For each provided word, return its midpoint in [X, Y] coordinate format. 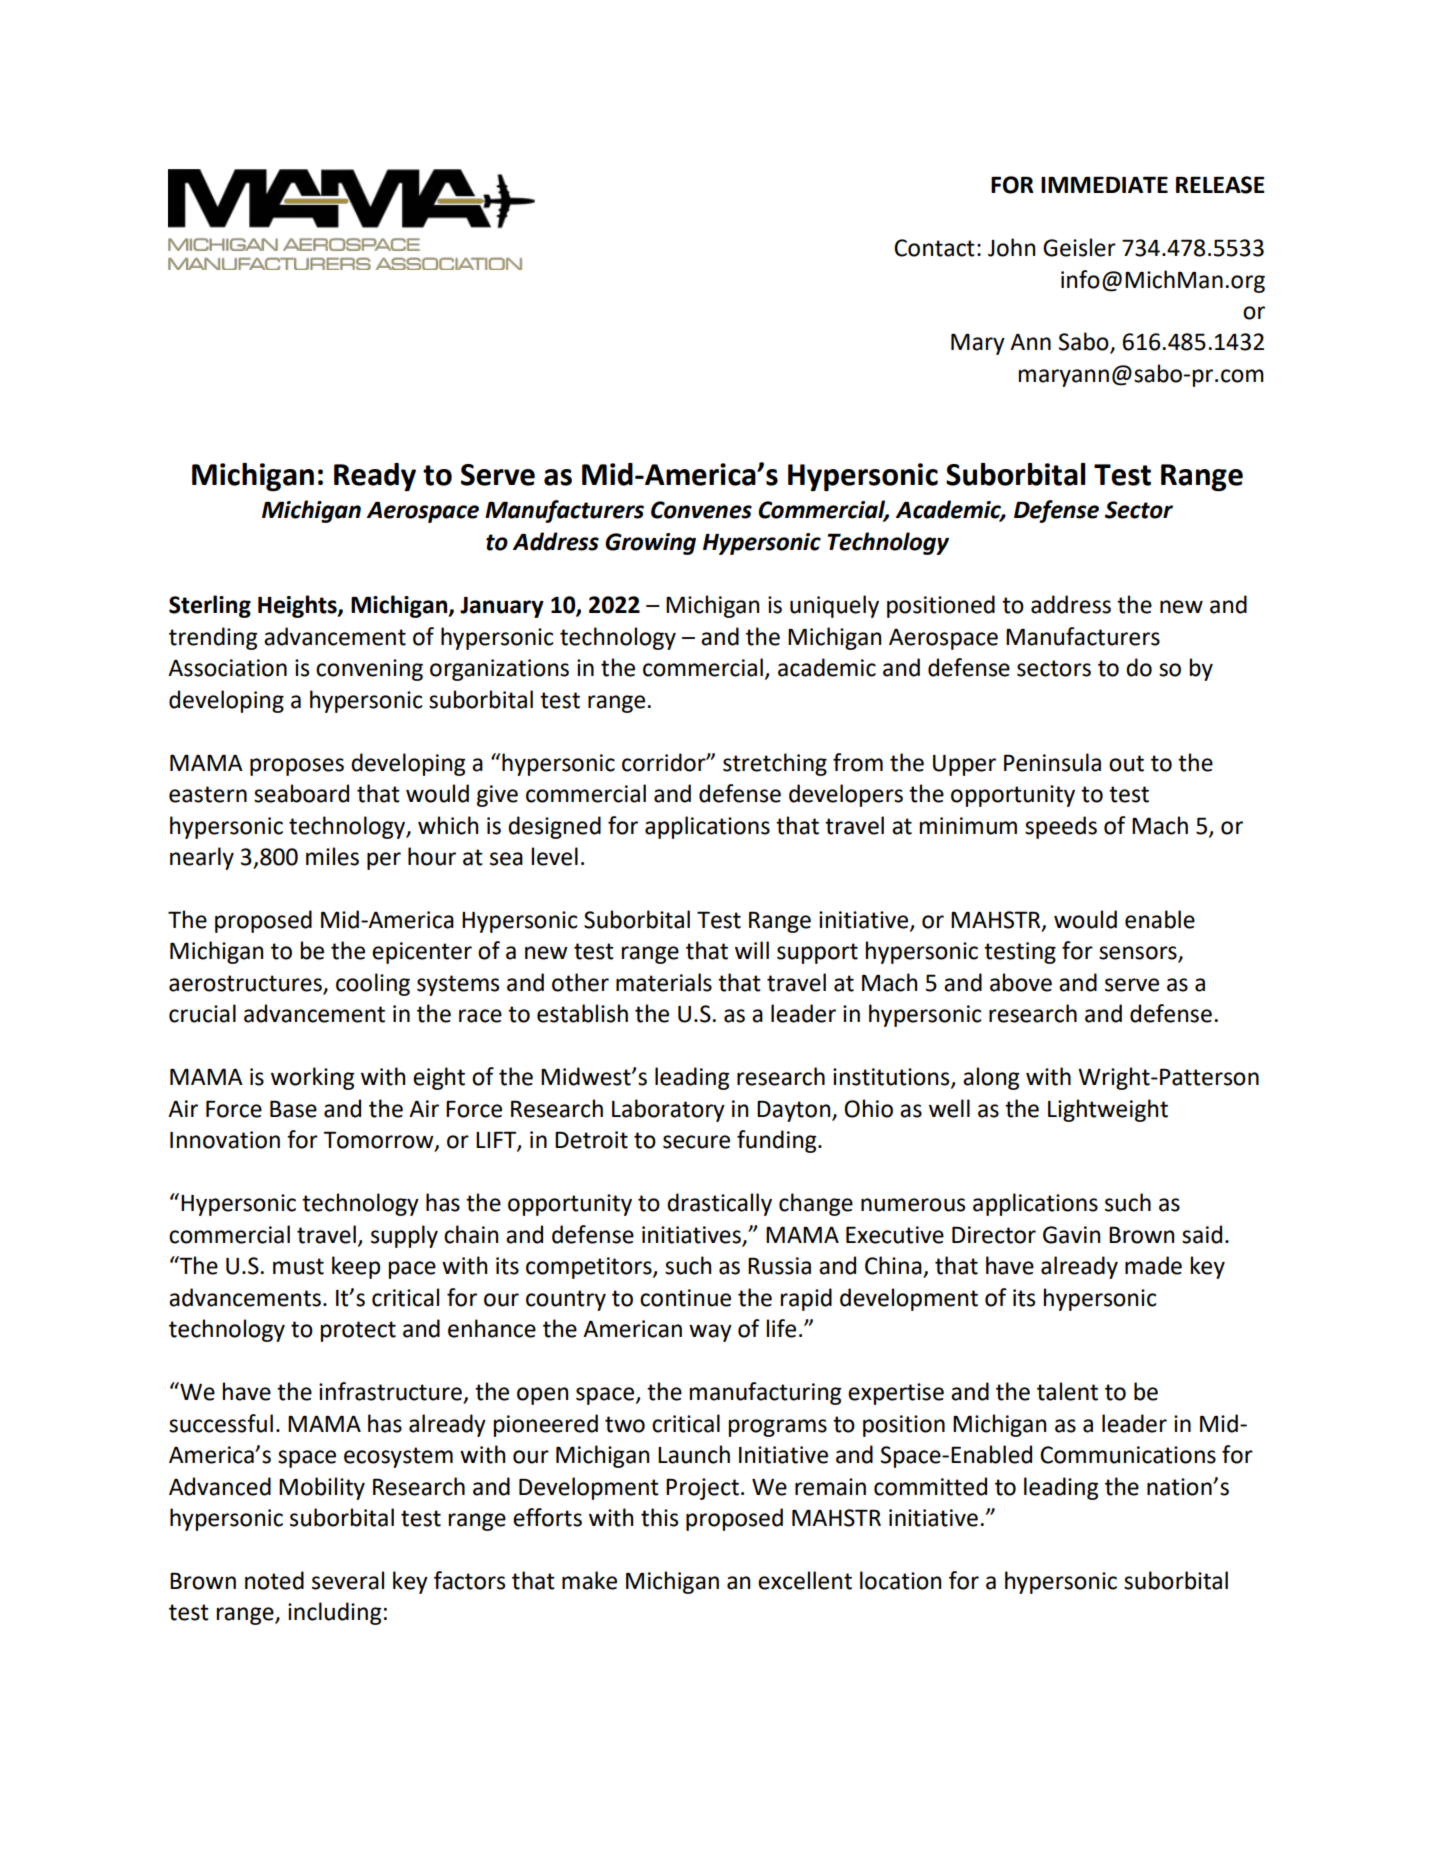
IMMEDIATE [1104, 184]
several [348, 1580]
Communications [1128, 1455]
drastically [719, 1204]
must [298, 1266]
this [659, 1517]
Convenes [701, 510]
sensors [1139, 954]
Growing [650, 544]
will [752, 950]
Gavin [1071, 1235]
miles [332, 856]
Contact [934, 248]
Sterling [210, 606]
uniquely [834, 606]
